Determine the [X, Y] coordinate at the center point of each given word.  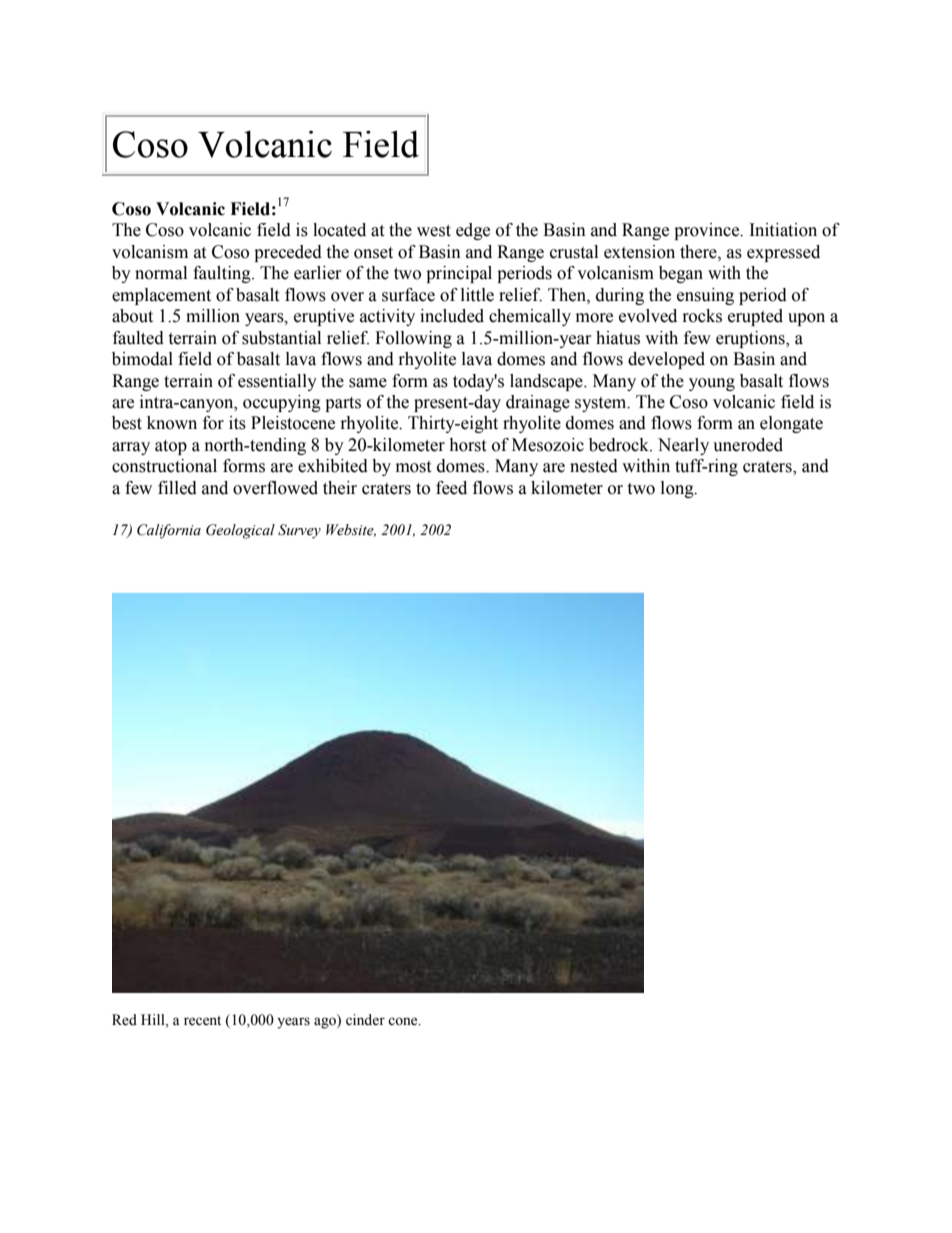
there [699, 252]
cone [404, 1021]
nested [594, 466]
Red [124, 1020]
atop [171, 447]
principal [459, 274]
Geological [240, 531]
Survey [299, 531]
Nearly [683, 446]
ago [326, 1022]
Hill [154, 1020]
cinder [365, 1020]
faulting [223, 274]
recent [202, 1021]
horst [467, 445]
